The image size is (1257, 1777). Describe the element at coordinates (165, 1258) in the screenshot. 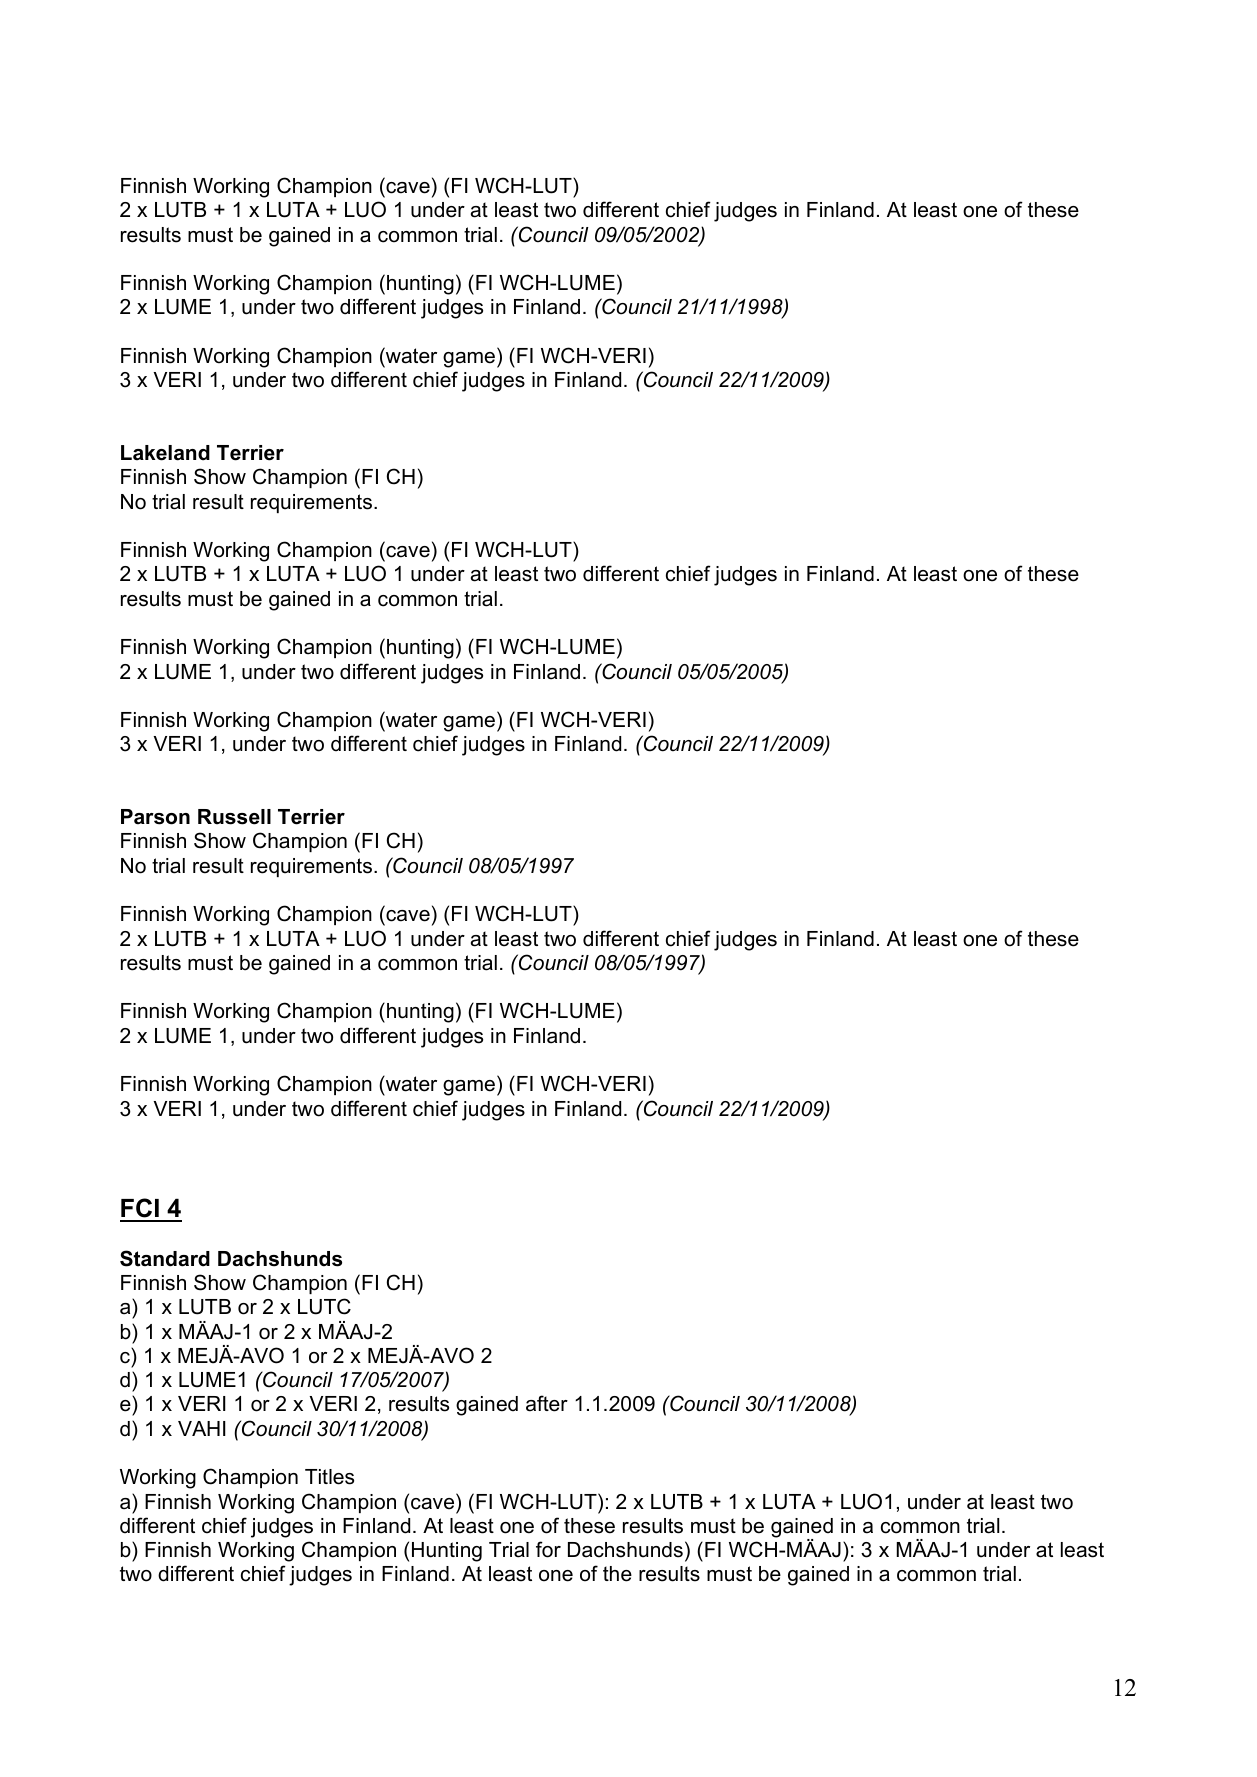

I see `Standard` at that location.
